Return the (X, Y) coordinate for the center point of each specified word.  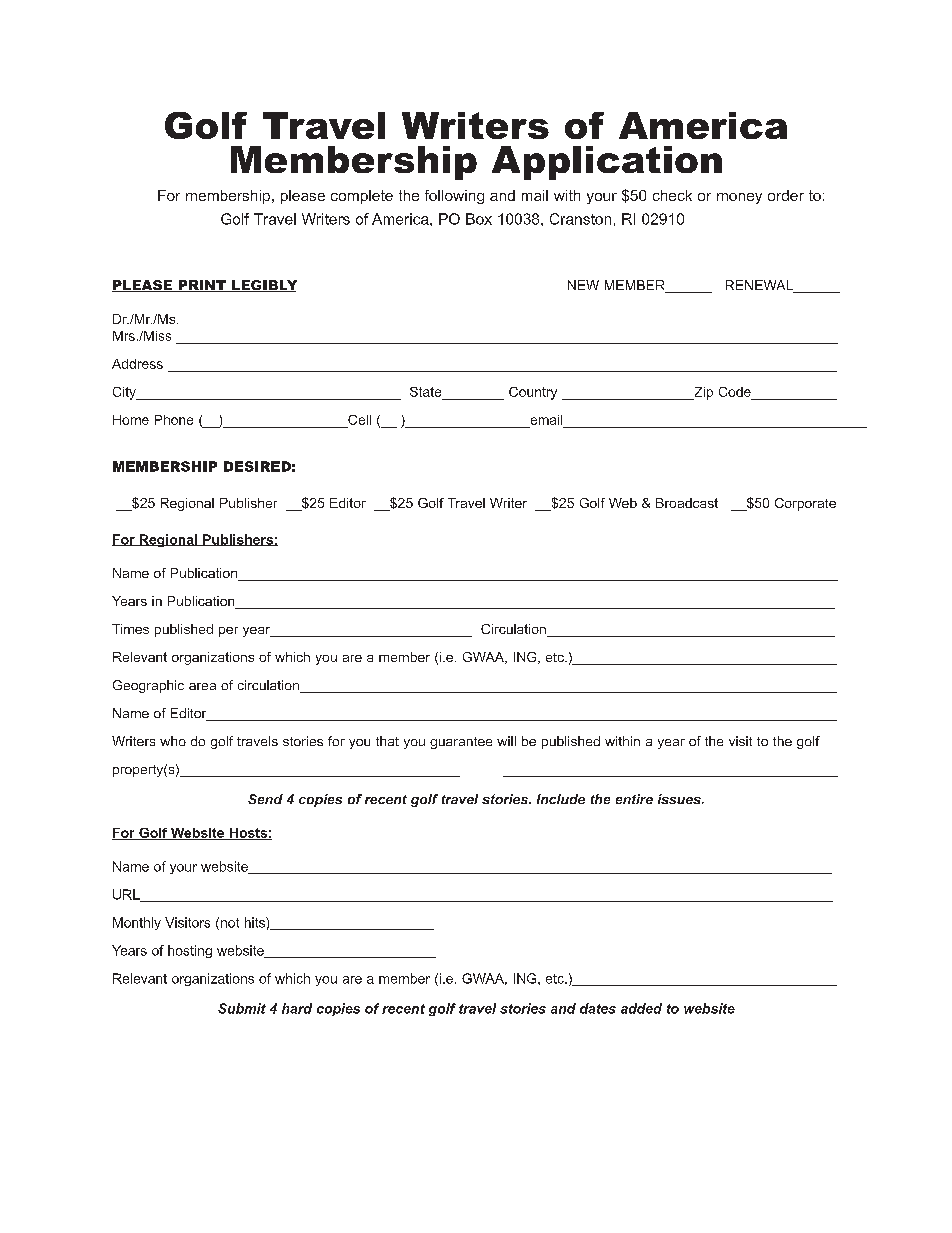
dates (598, 1008)
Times (130, 629)
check (672, 195)
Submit (242, 1008)
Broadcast (687, 503)
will (506, 741)
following (454, 197)
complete (362, 197)
